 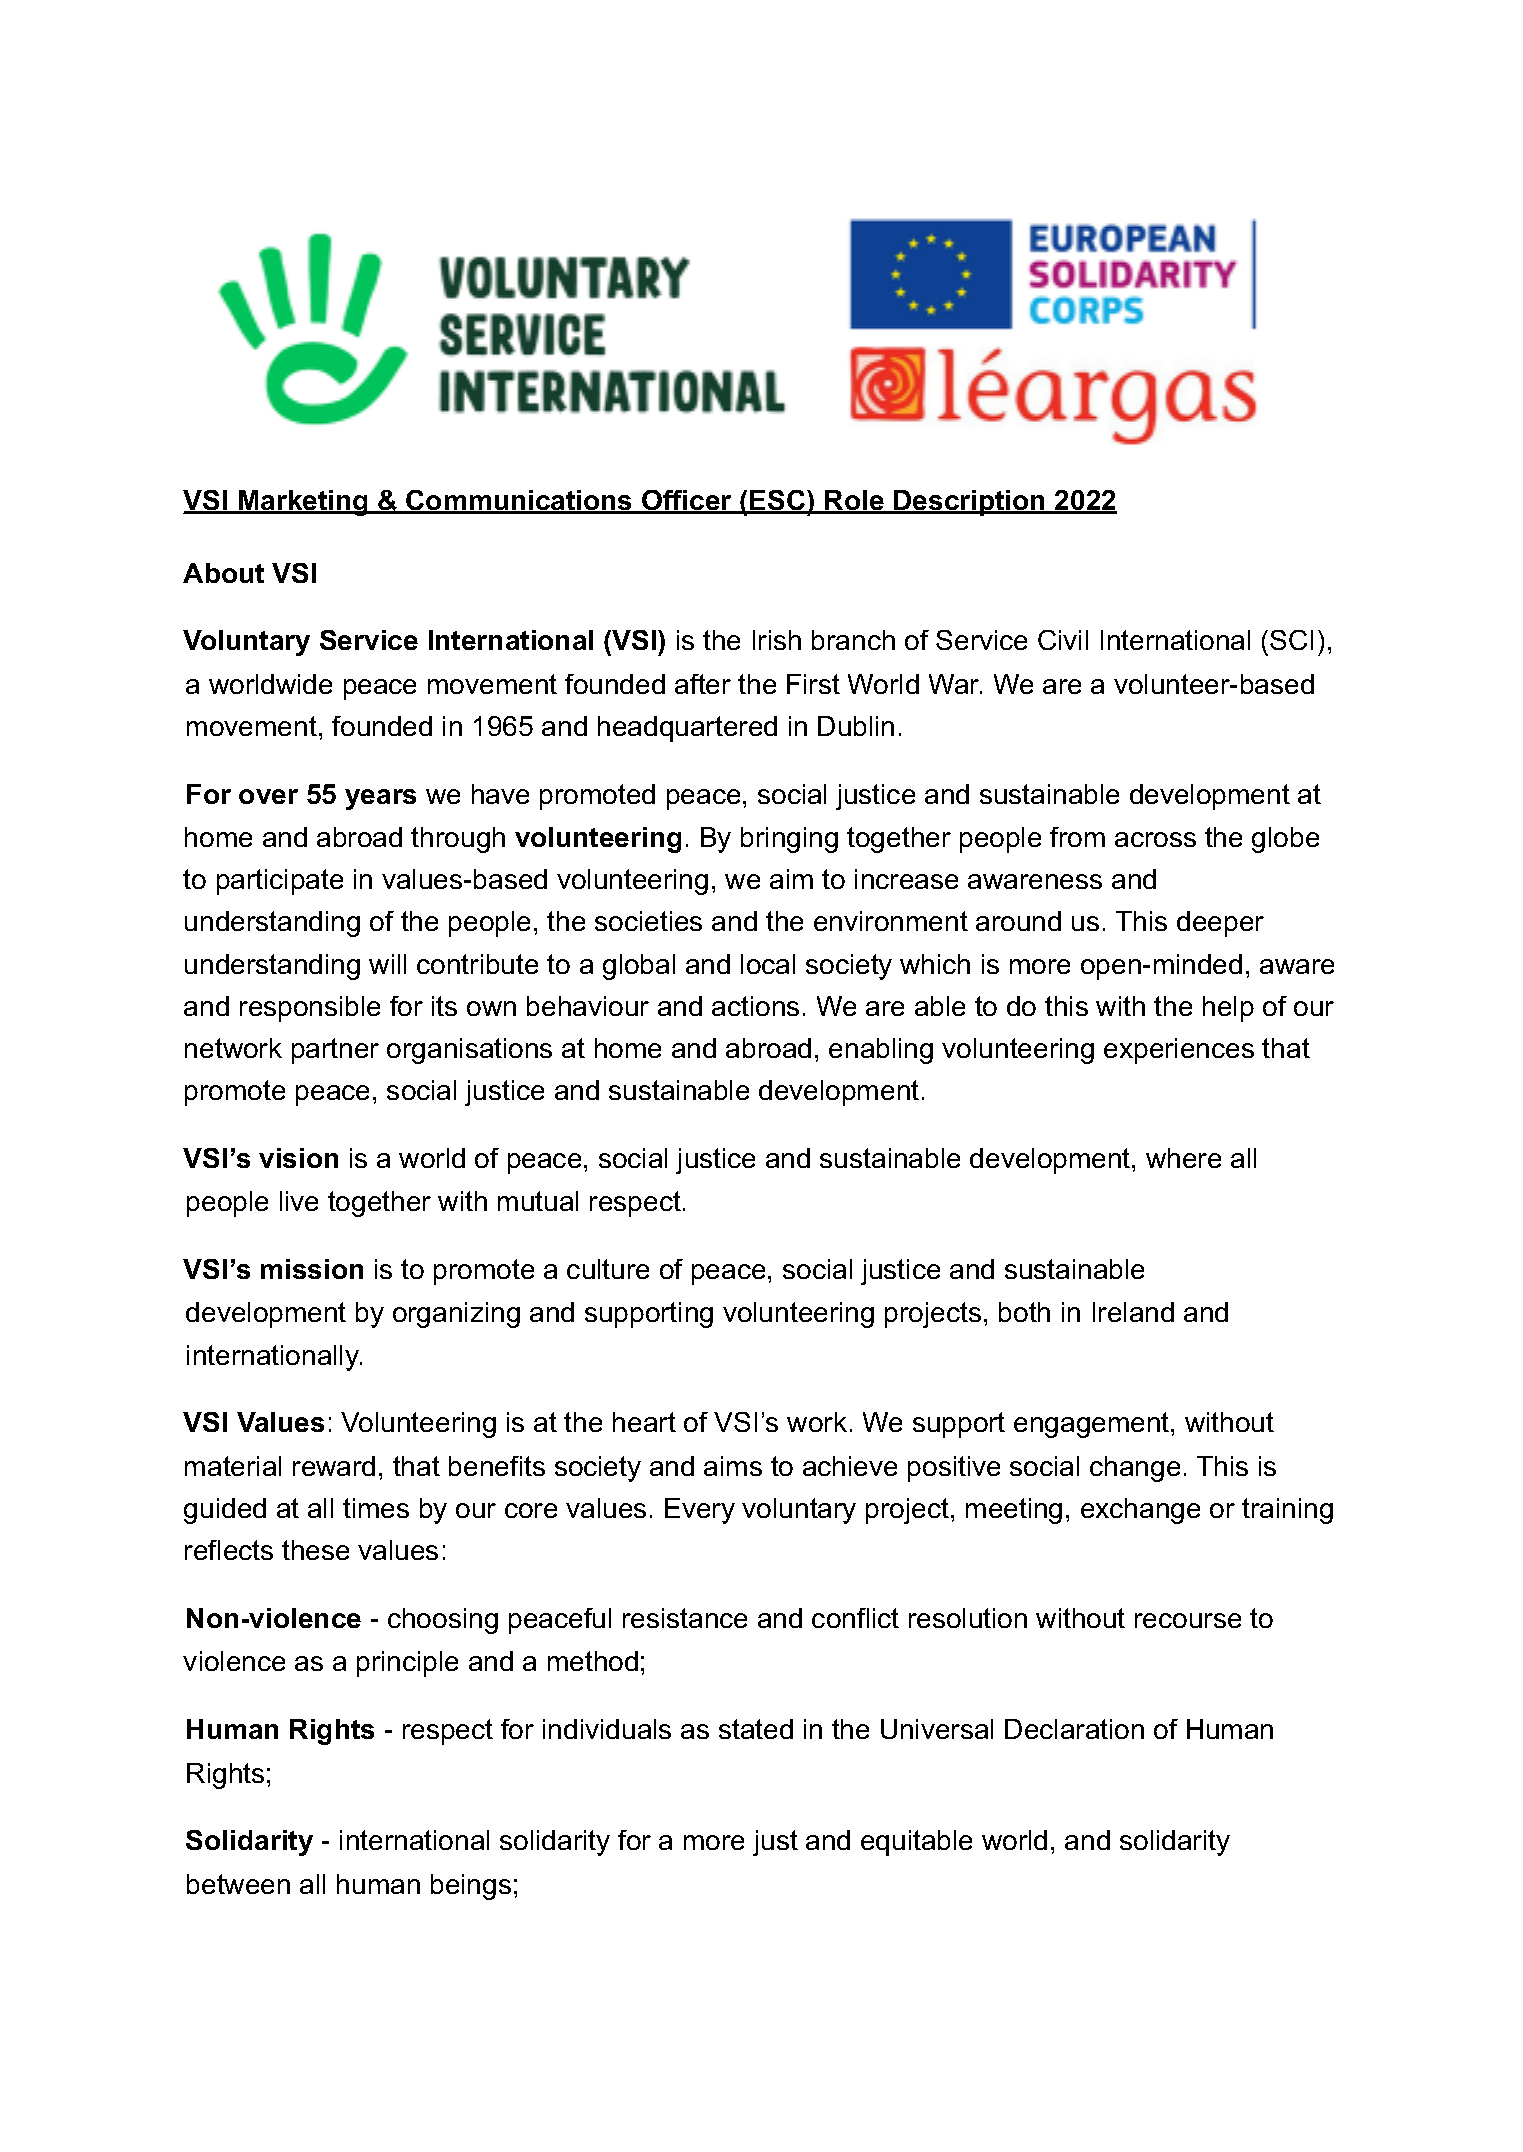 What do you see at coordinates (299, 1201) in the image?
I see `live` at bounding box center [299, 1201].
